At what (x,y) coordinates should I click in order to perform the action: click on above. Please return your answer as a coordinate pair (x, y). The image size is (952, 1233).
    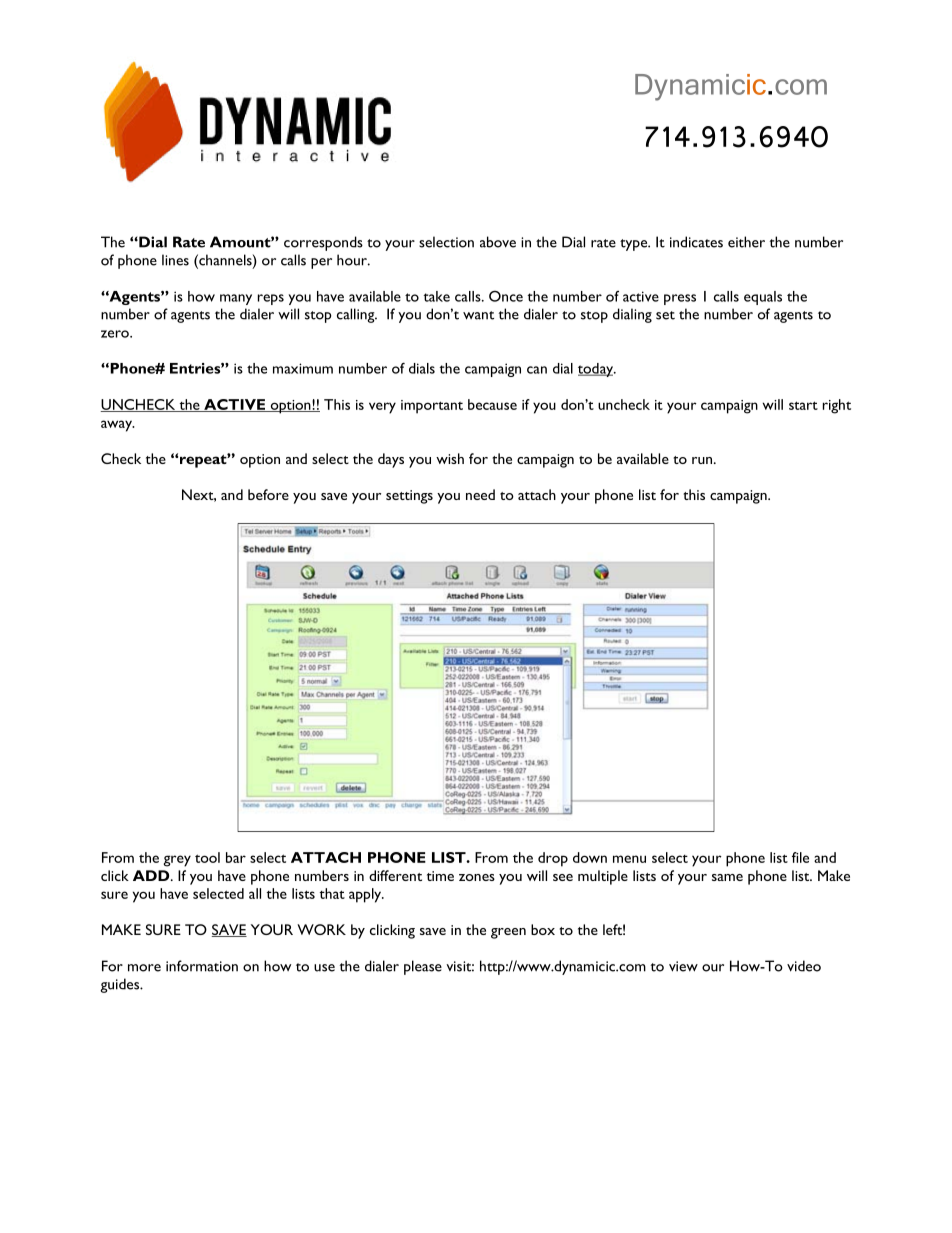
    Looking at the image, I should click on (498, 242).
